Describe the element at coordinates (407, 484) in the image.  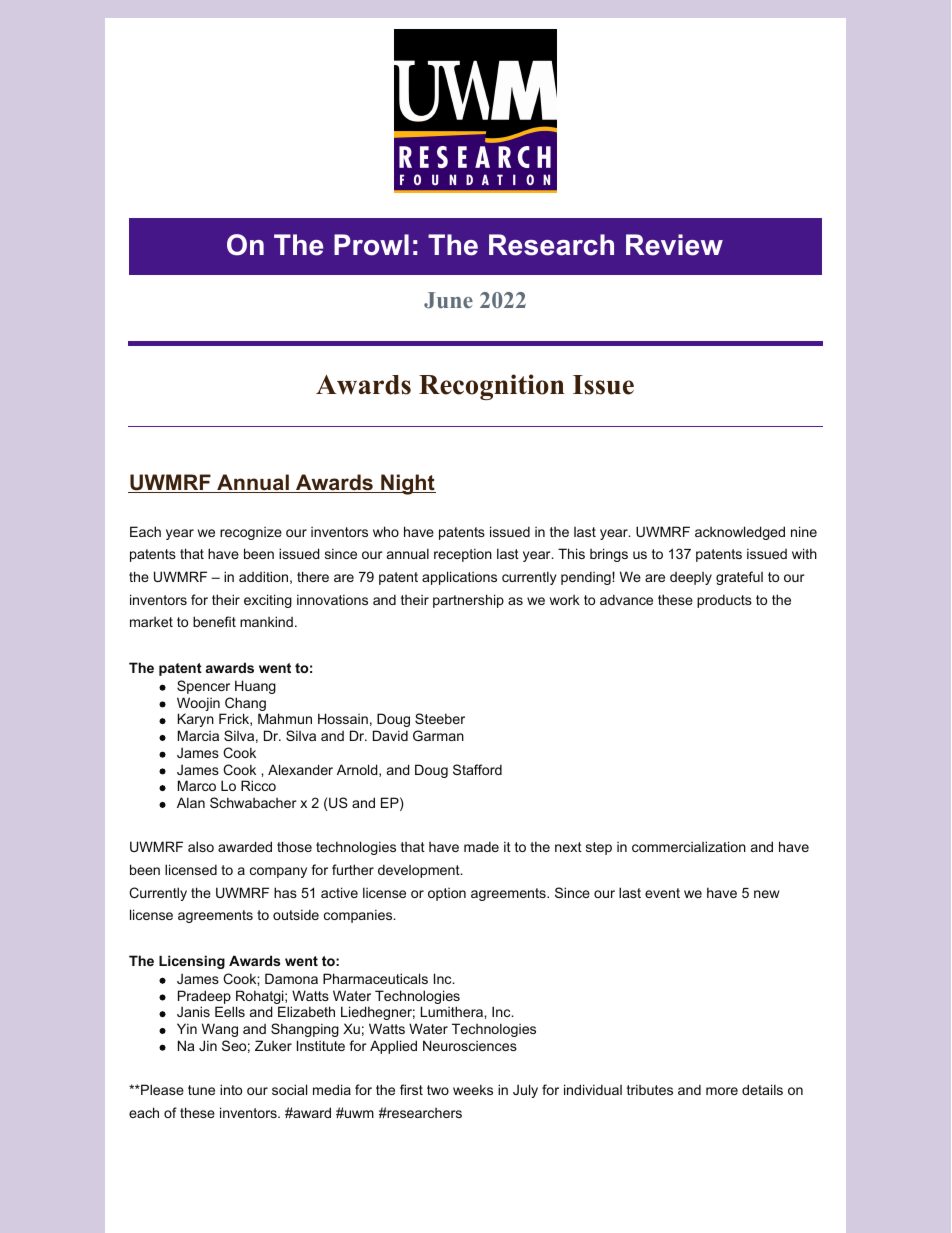
I see `Night` at that location.
